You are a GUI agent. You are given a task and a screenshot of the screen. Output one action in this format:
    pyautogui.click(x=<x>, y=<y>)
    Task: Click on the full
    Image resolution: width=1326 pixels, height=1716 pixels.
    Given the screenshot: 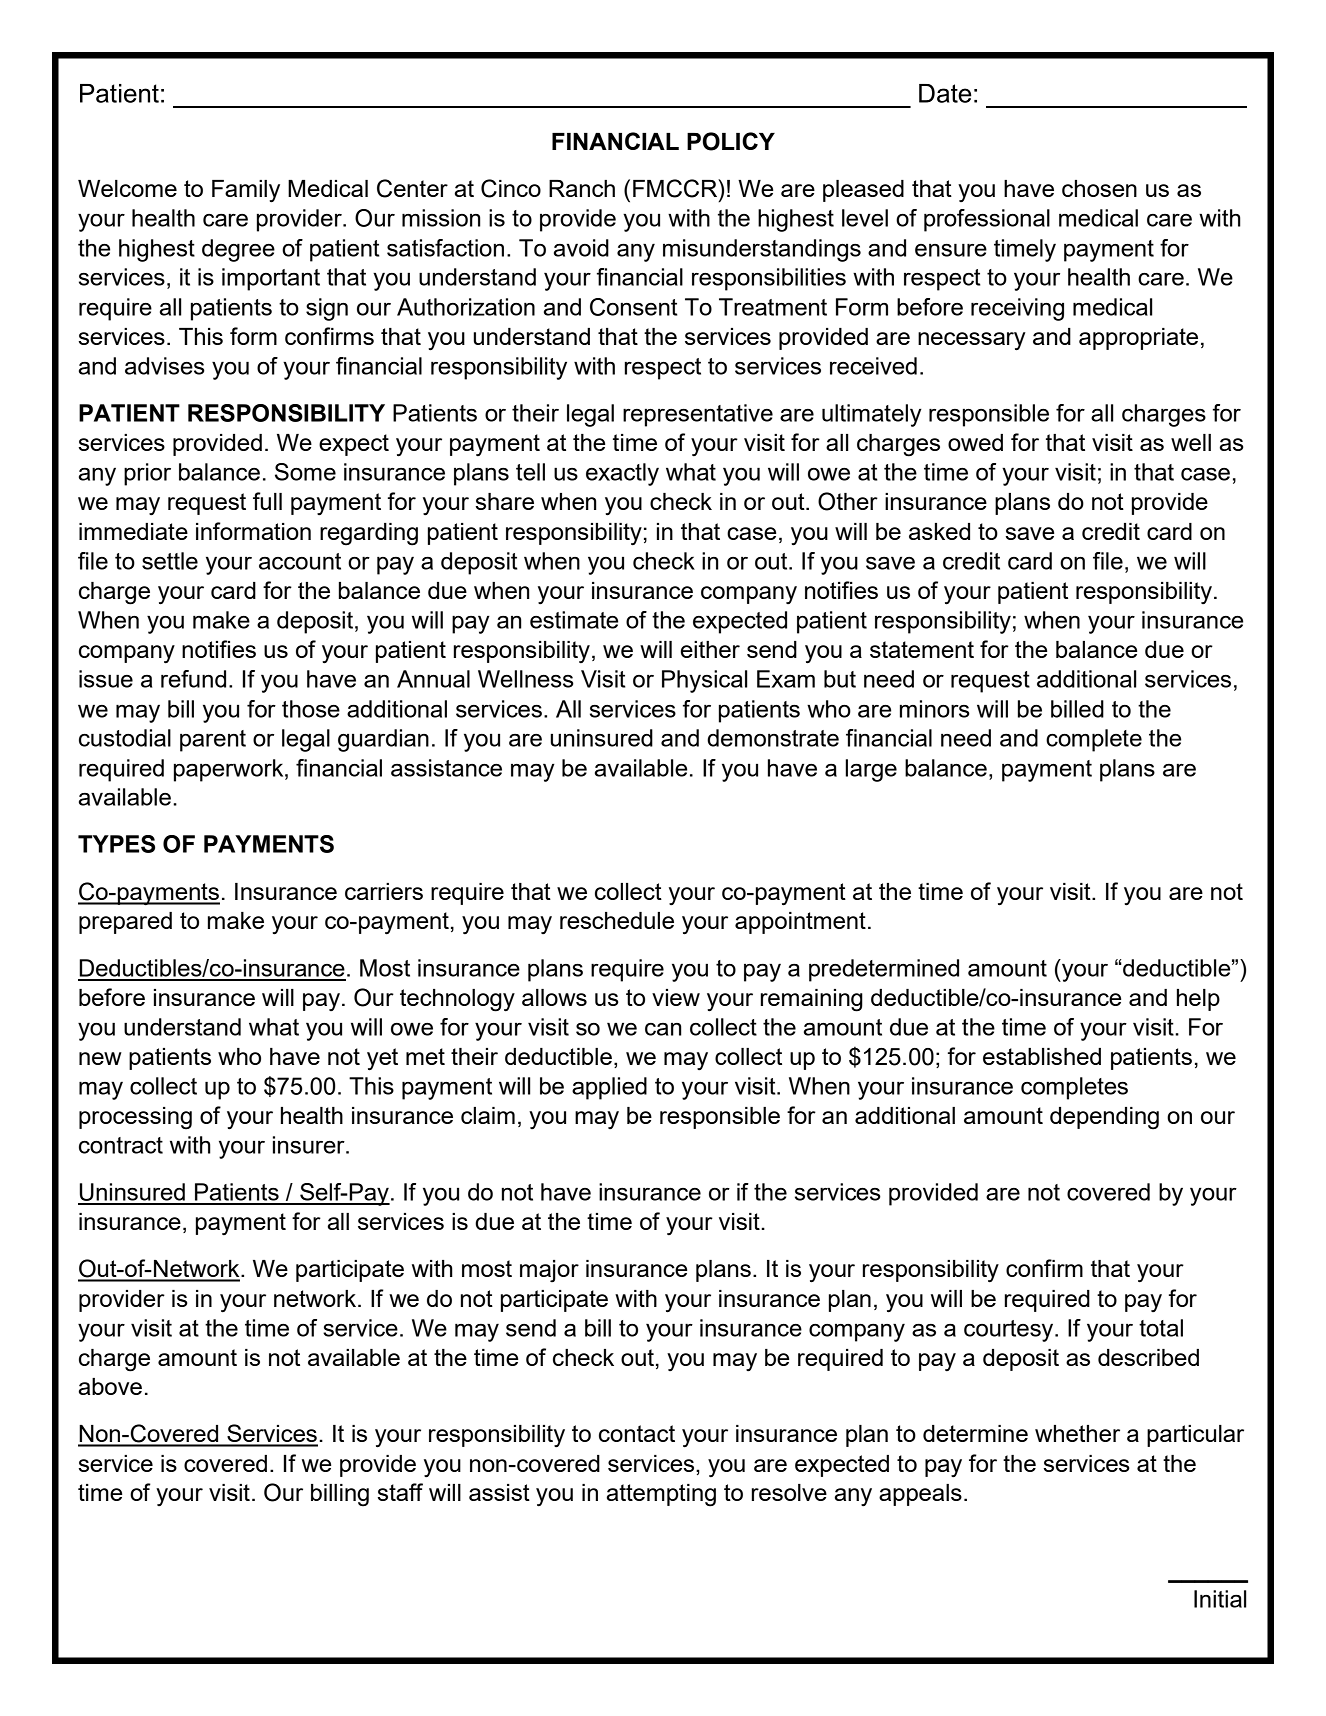 What is the action you would take?
    pyautogui.click(x=267, y=501)
